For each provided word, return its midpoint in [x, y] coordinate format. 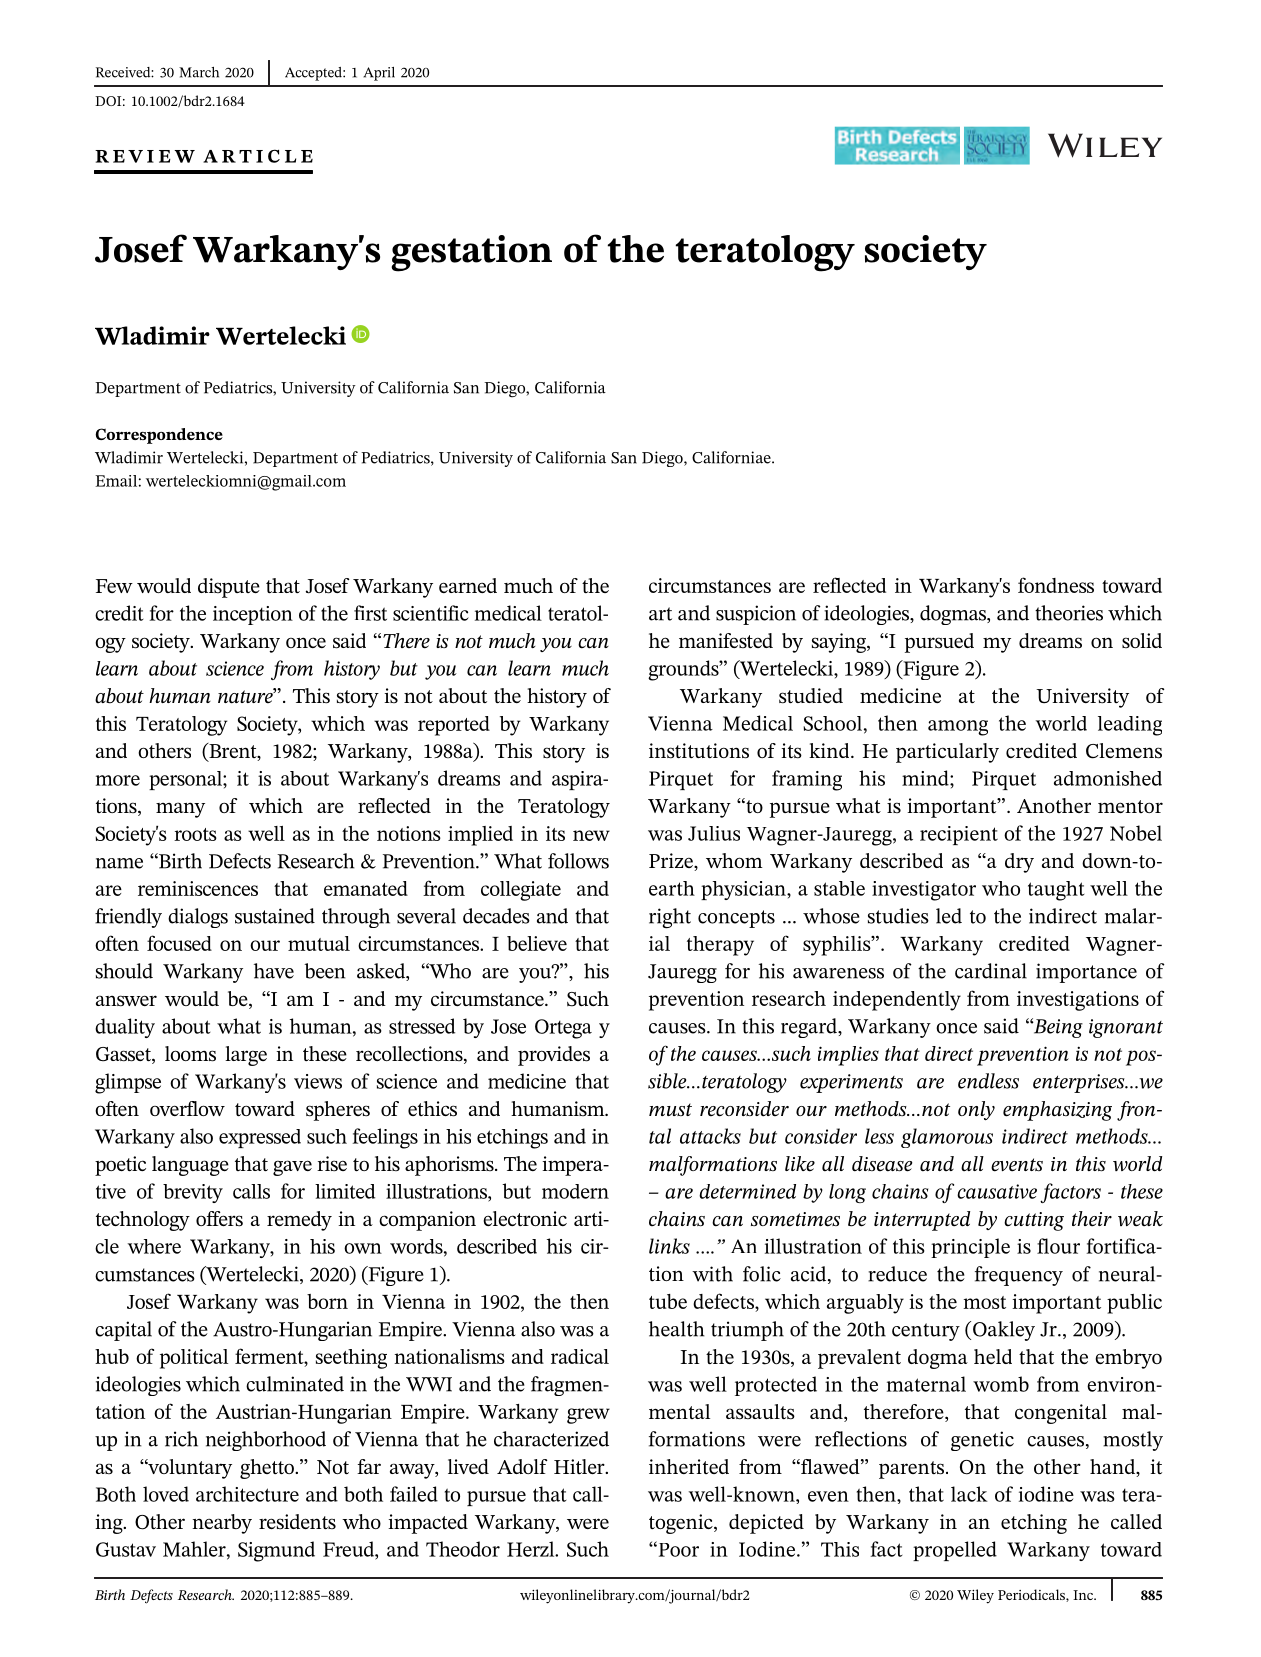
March [199, 72]
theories [1069, 613]
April [379, 74]
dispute [229, 588]
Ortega [563, 1029]
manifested [726, 640]
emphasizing [1057, 1111]
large [246, 1056]
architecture [247, 1494]
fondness [1056, 585]
